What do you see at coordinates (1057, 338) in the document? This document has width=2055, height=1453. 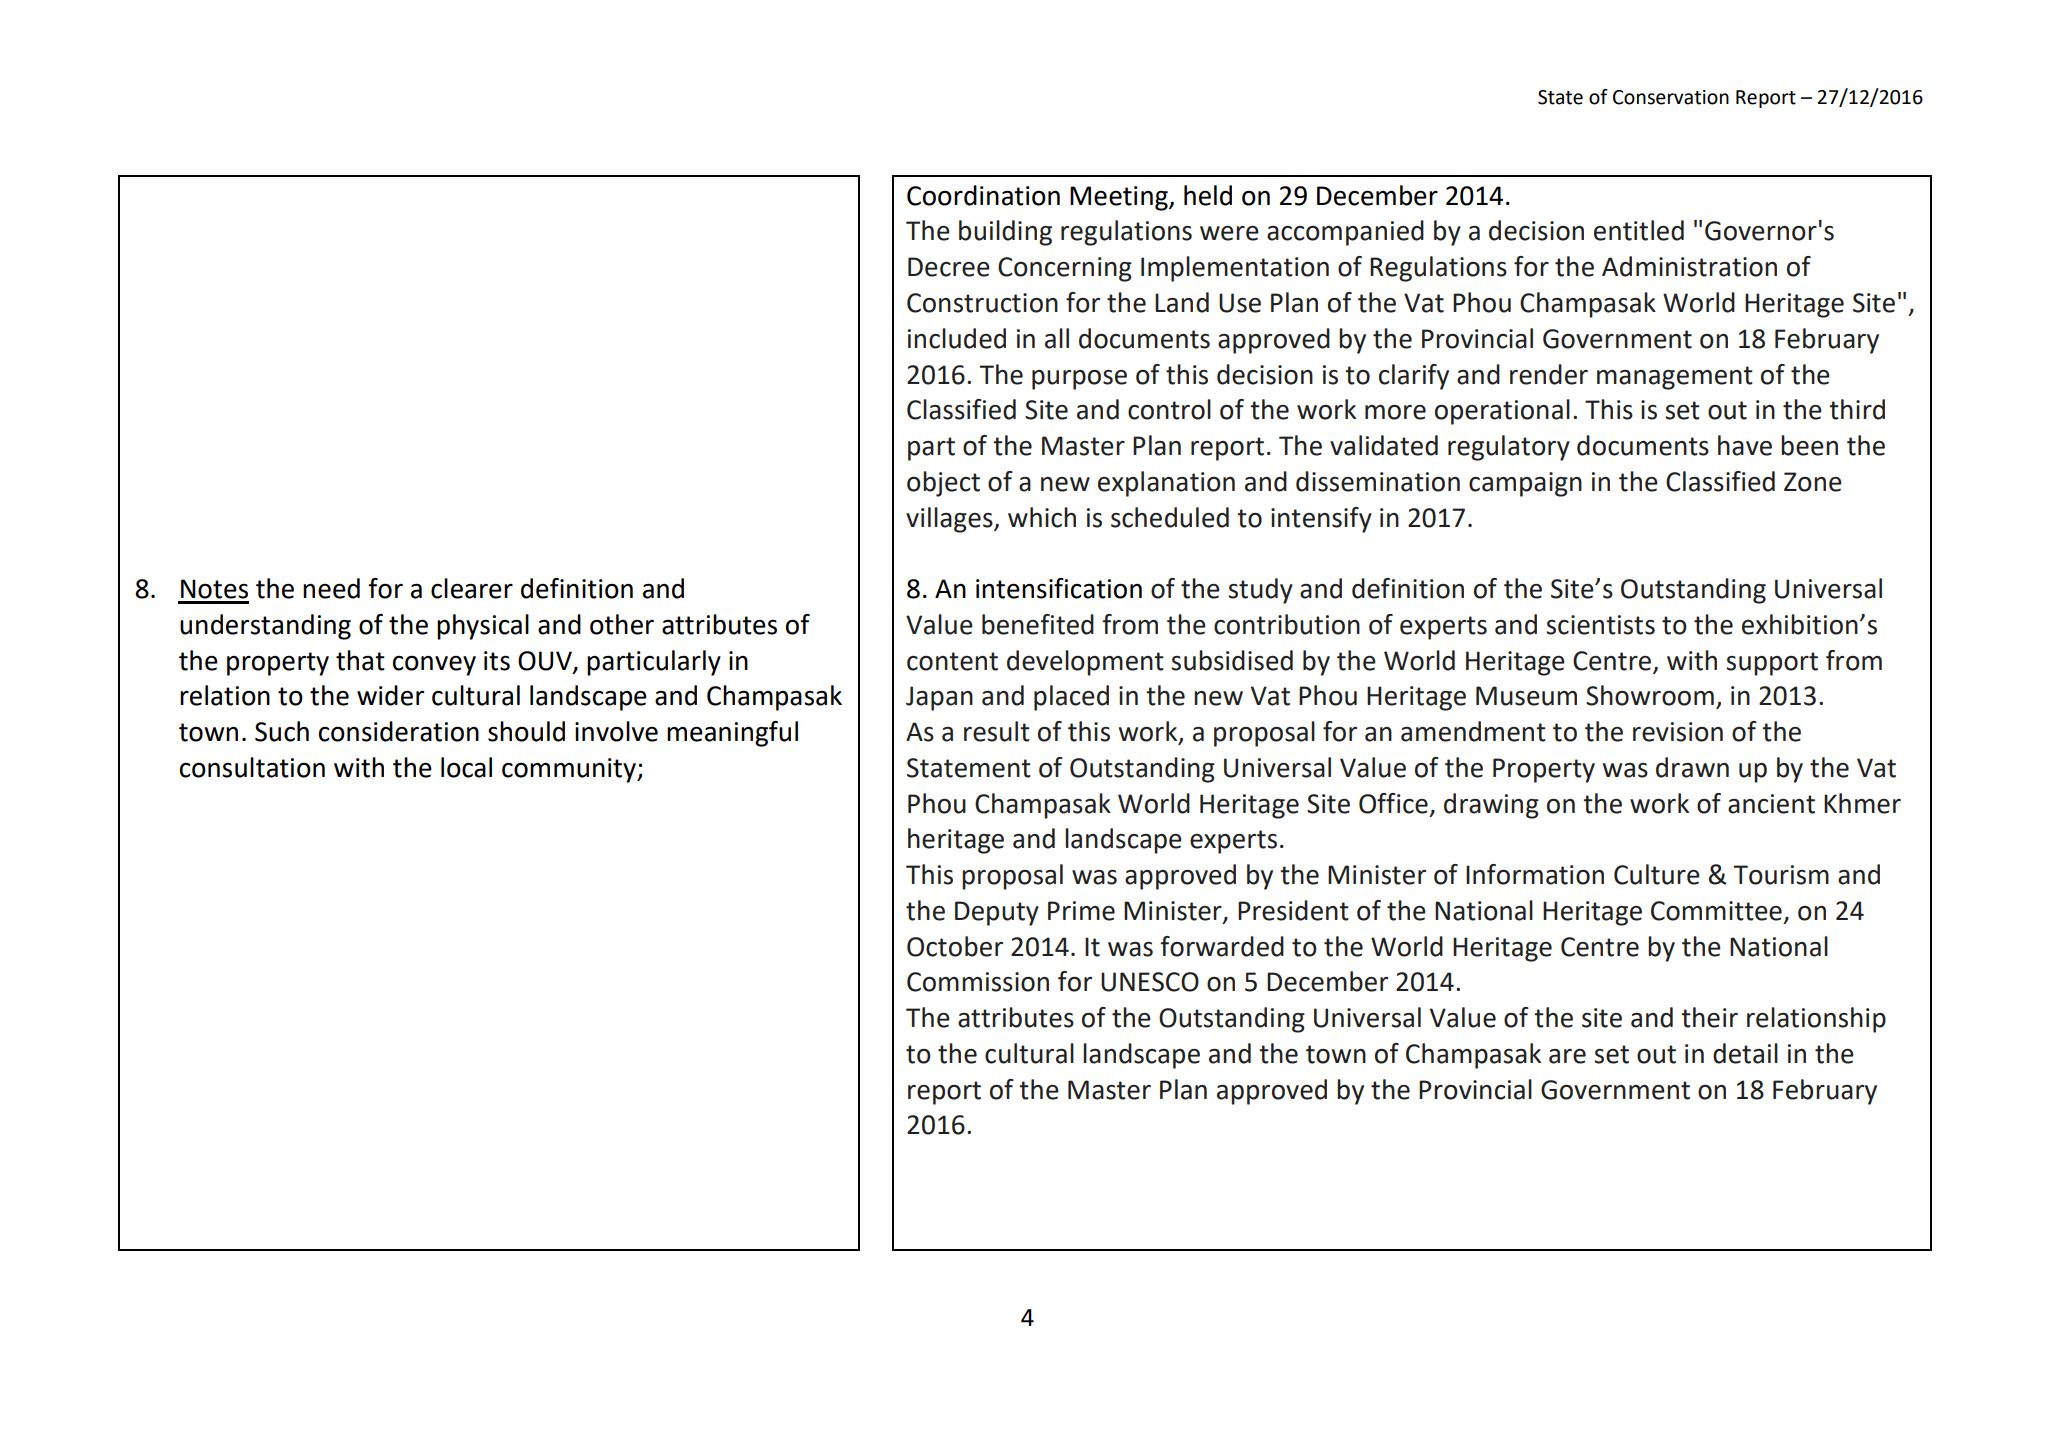 I see `all` at bounding box center [1057, 338].
